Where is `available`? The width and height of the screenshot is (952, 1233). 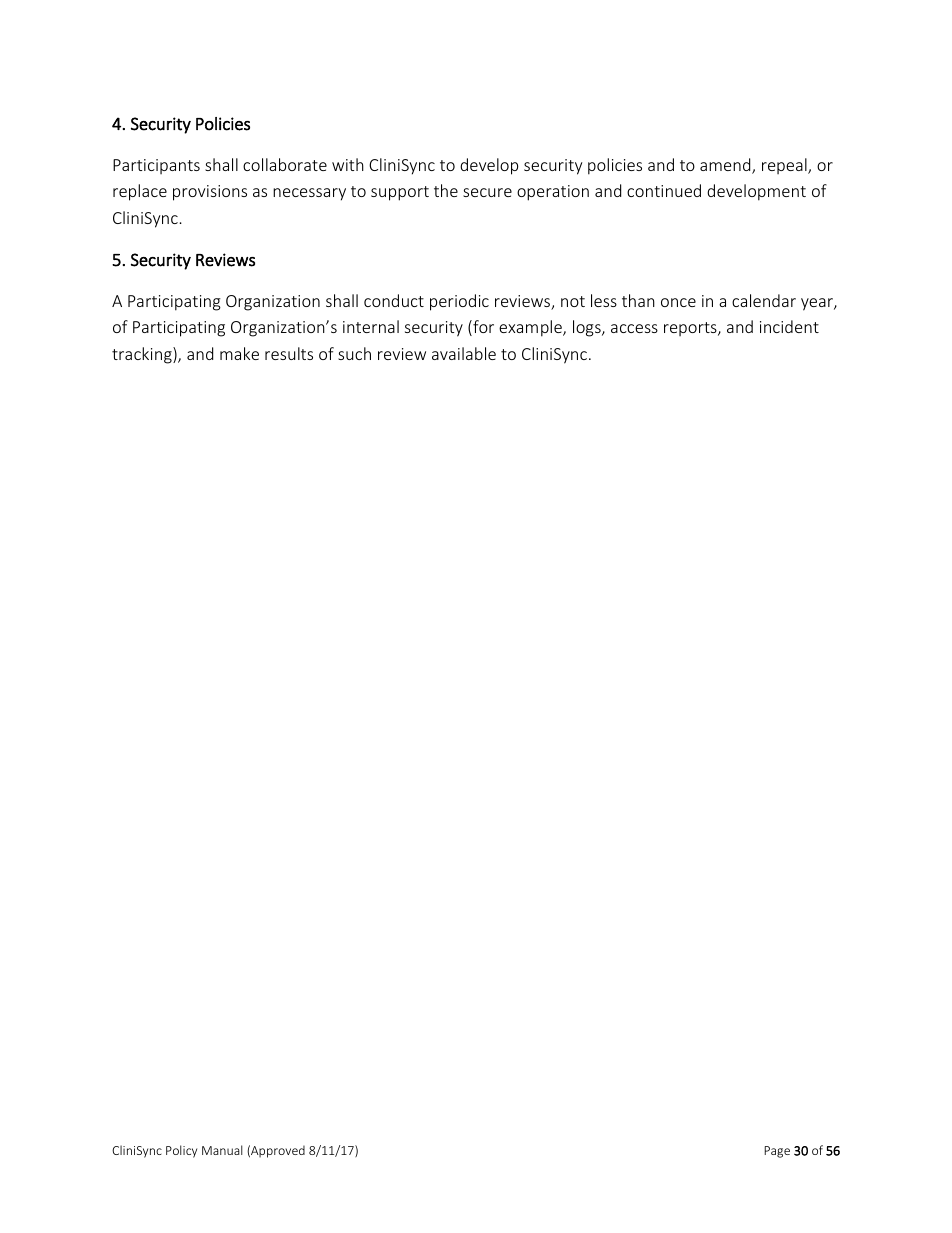
available is located at coordinates (464, 353).
